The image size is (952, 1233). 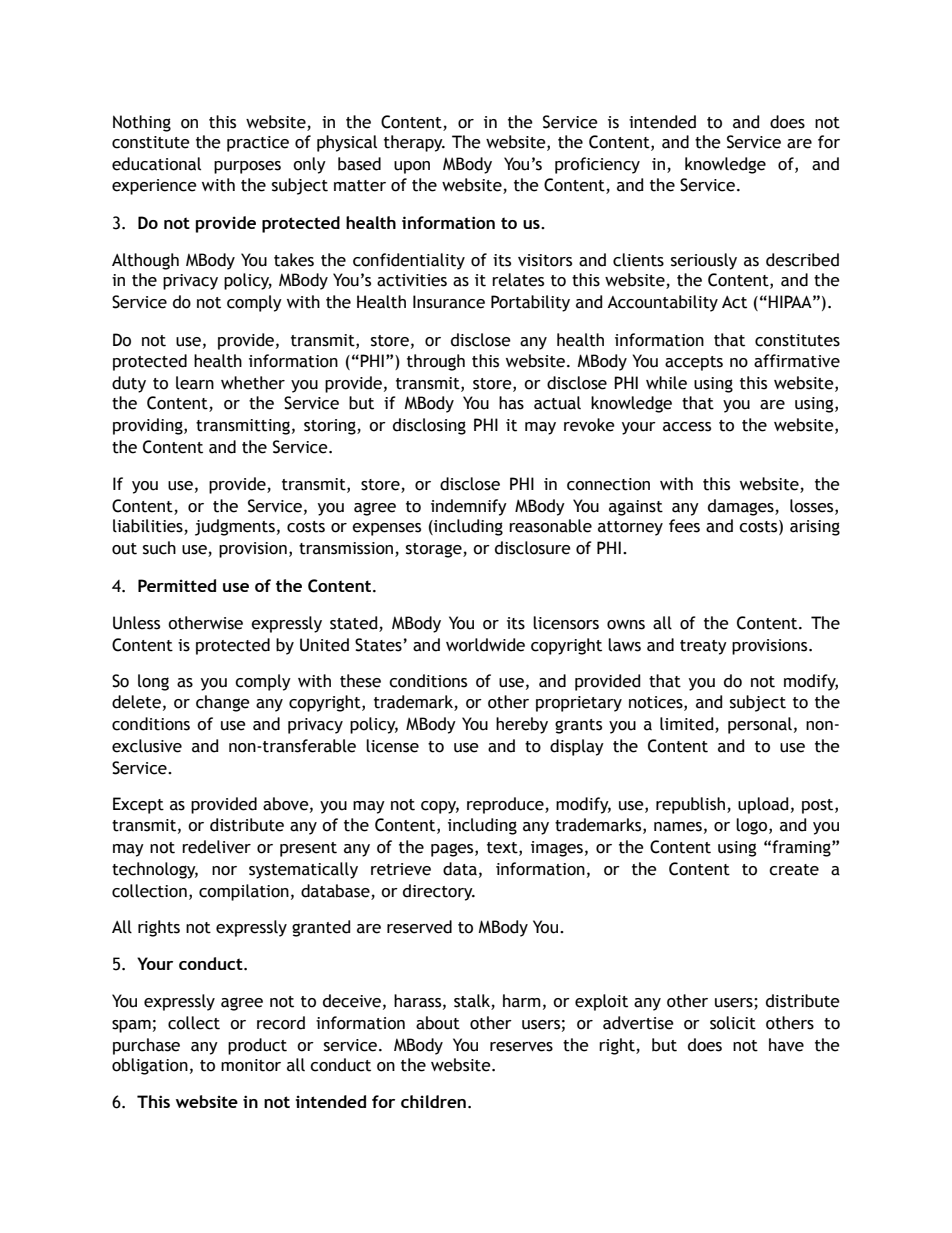 What do you see at coordinates (436, 362) in the screenshot?
I see `through` at bounding box center [436, 362].
